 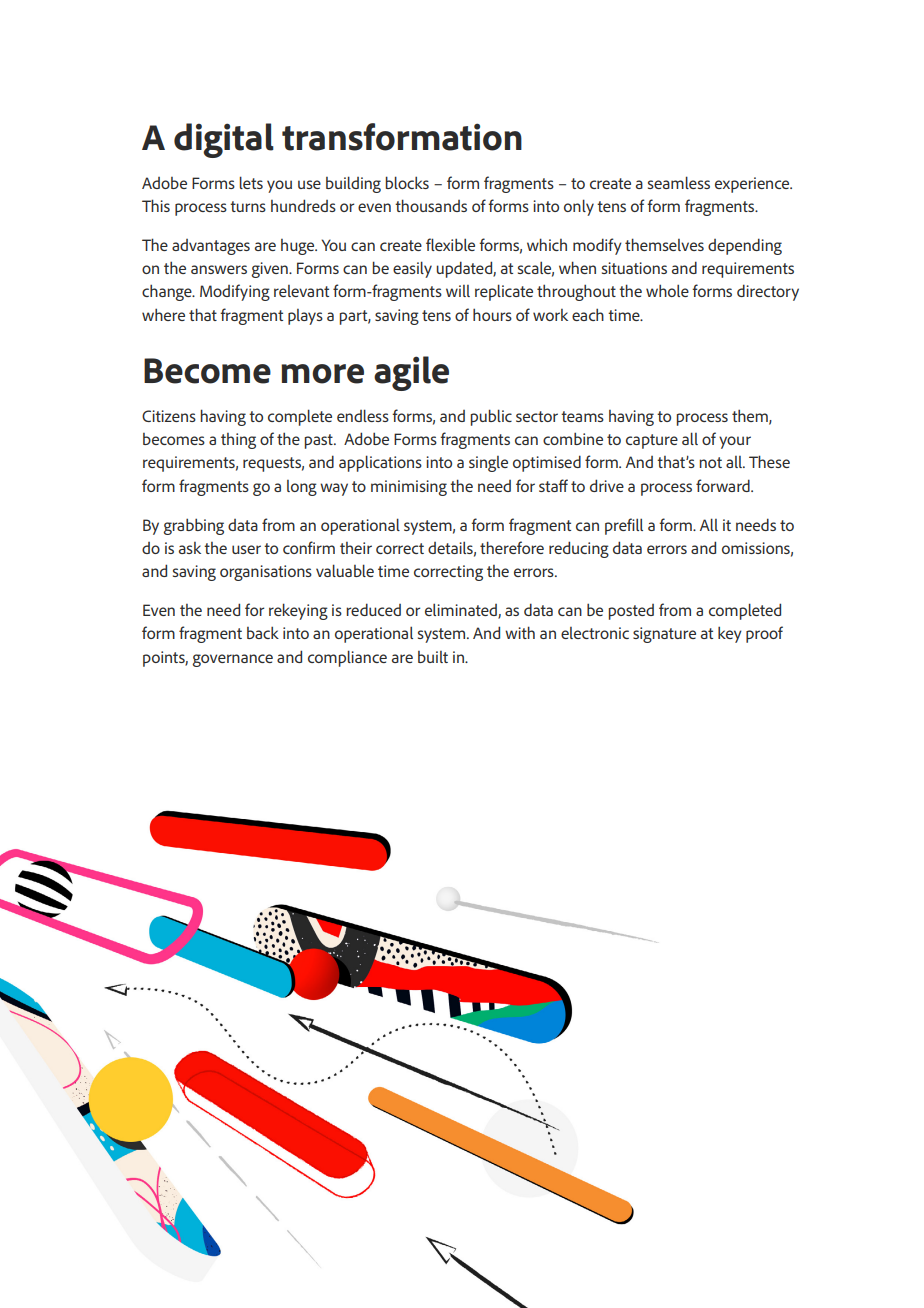 What do you see at coordinates (232, 660) in the image?
I see `governance` at bounding box center [232, 660].
